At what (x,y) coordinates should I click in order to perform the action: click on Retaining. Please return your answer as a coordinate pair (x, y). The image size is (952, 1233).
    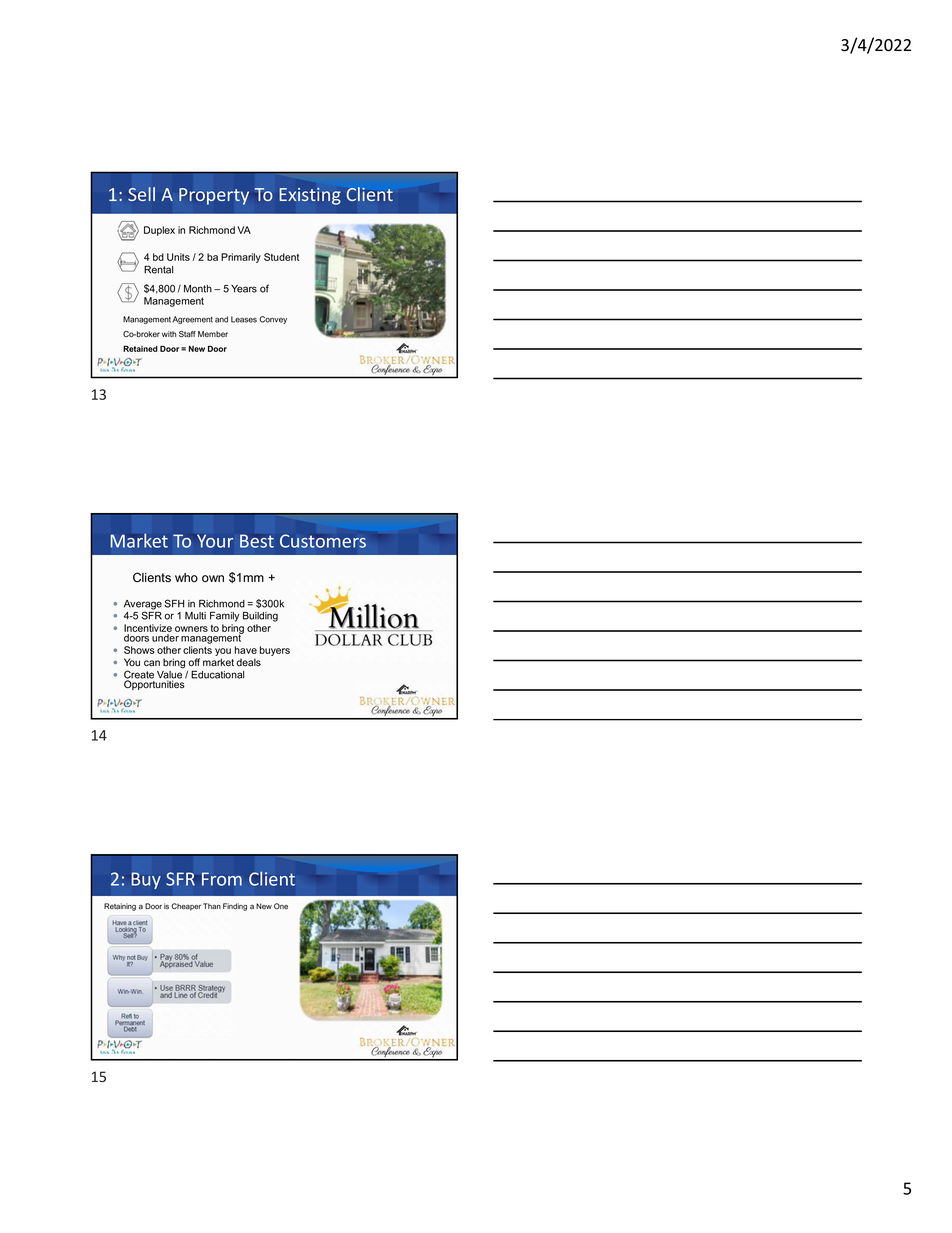
    Looking at the image, I should click on (120, 907).
